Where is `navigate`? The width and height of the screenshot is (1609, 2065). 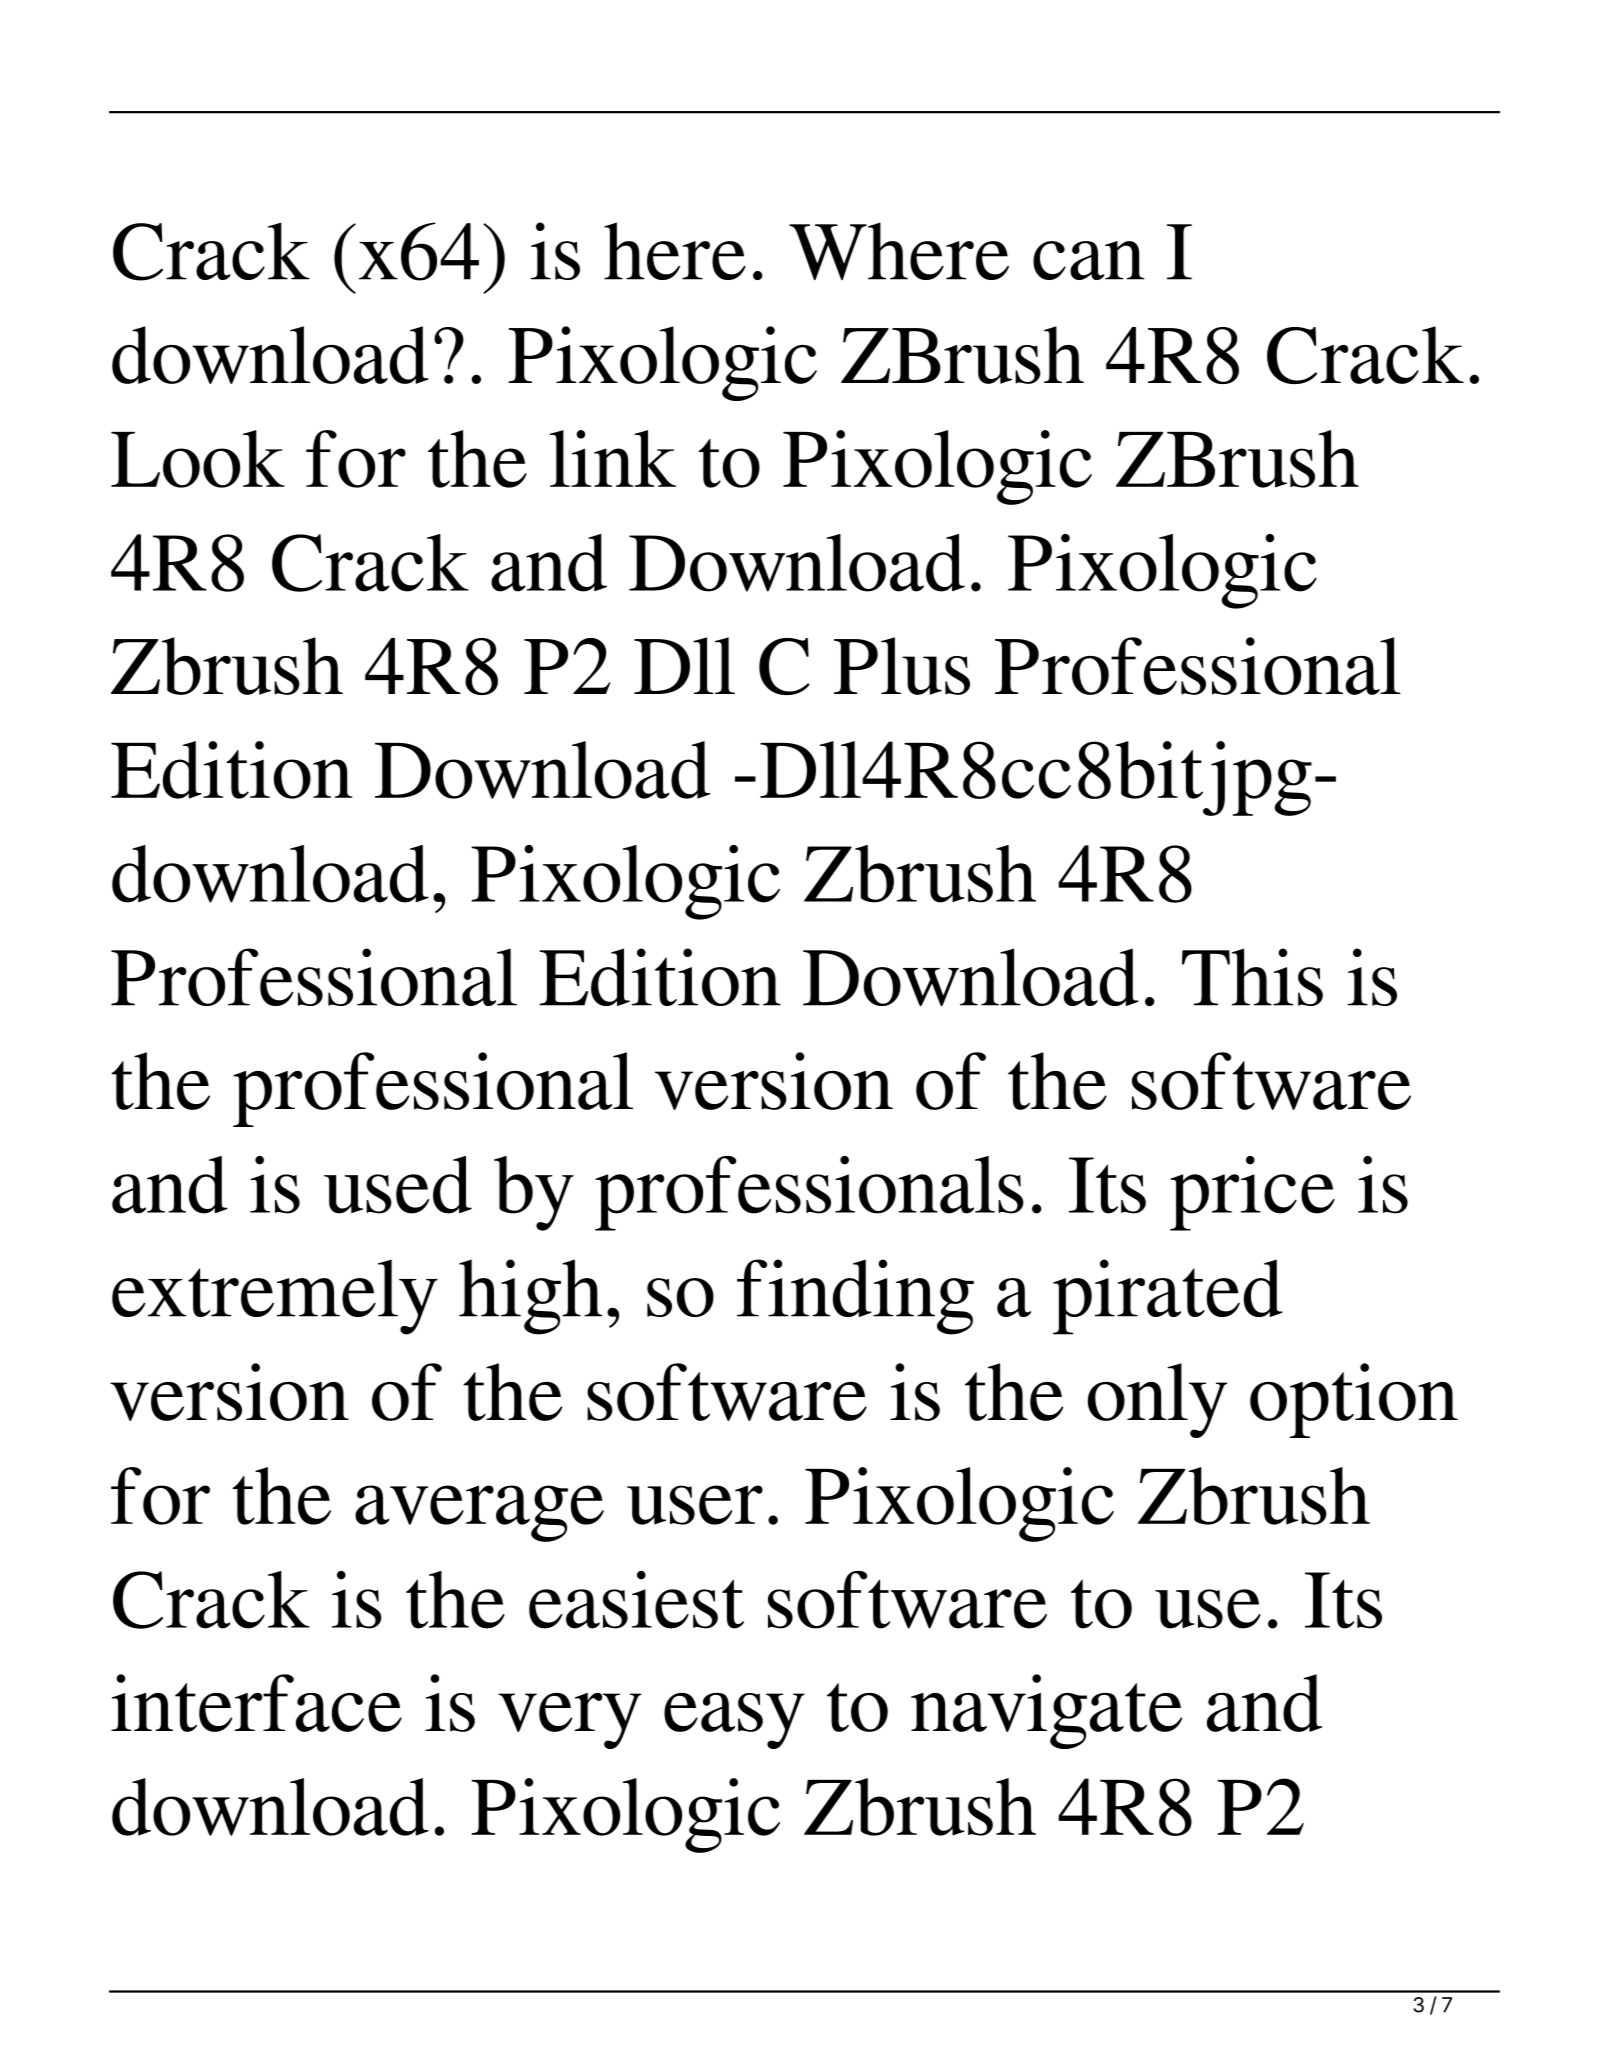
navigate is located at coordinates (1046, 1711).
